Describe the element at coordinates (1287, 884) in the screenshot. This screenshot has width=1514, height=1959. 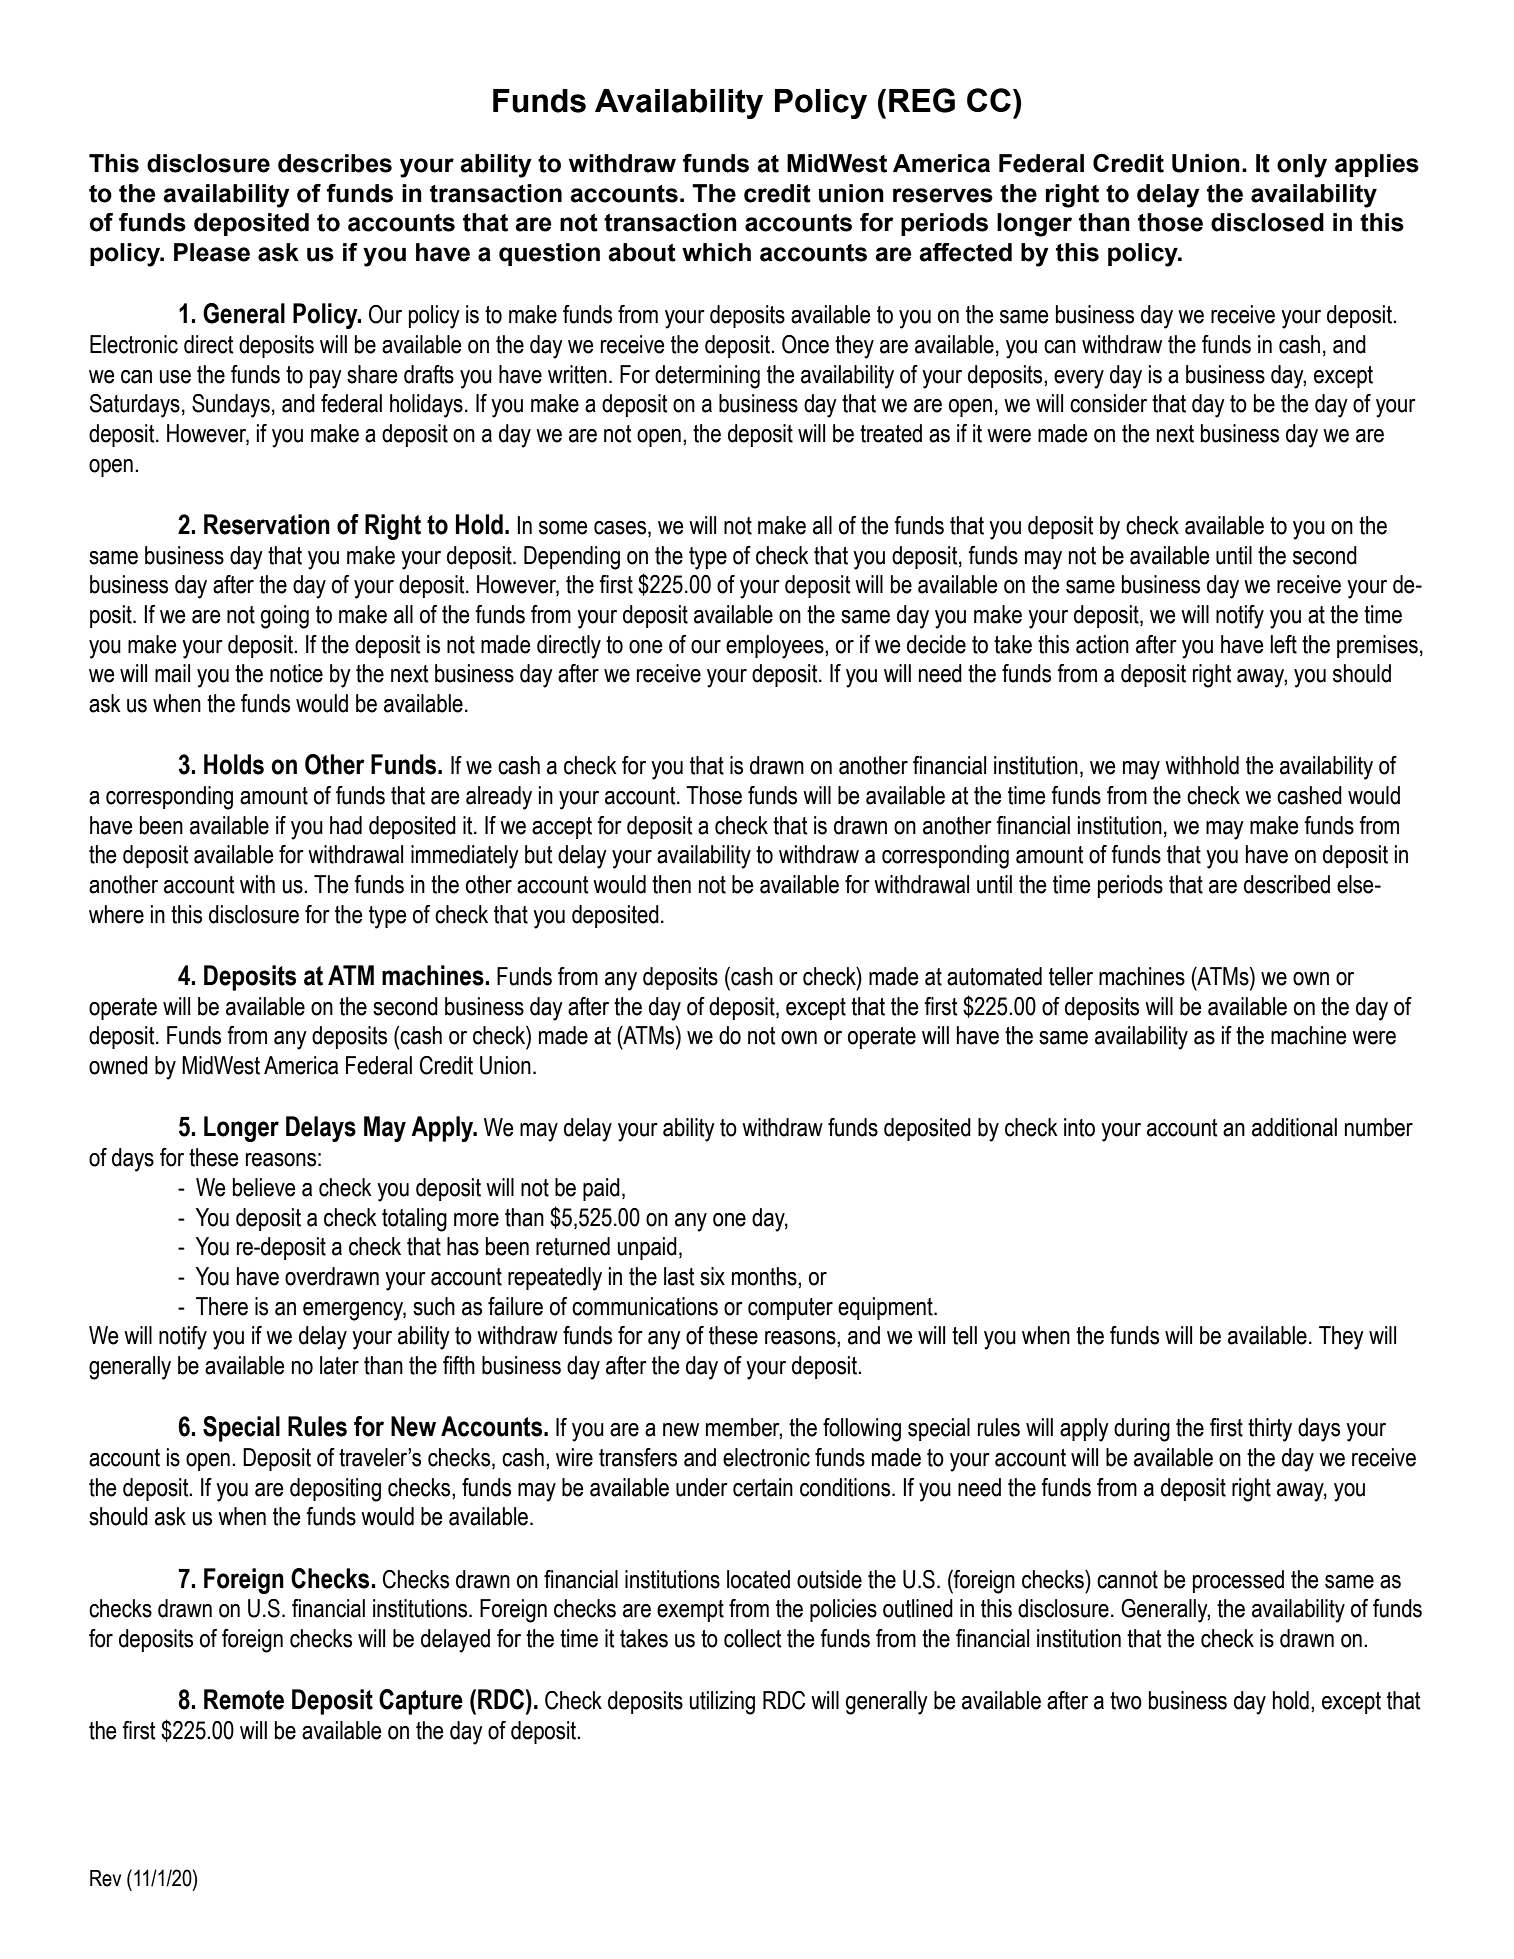
I see `described` at that location.
